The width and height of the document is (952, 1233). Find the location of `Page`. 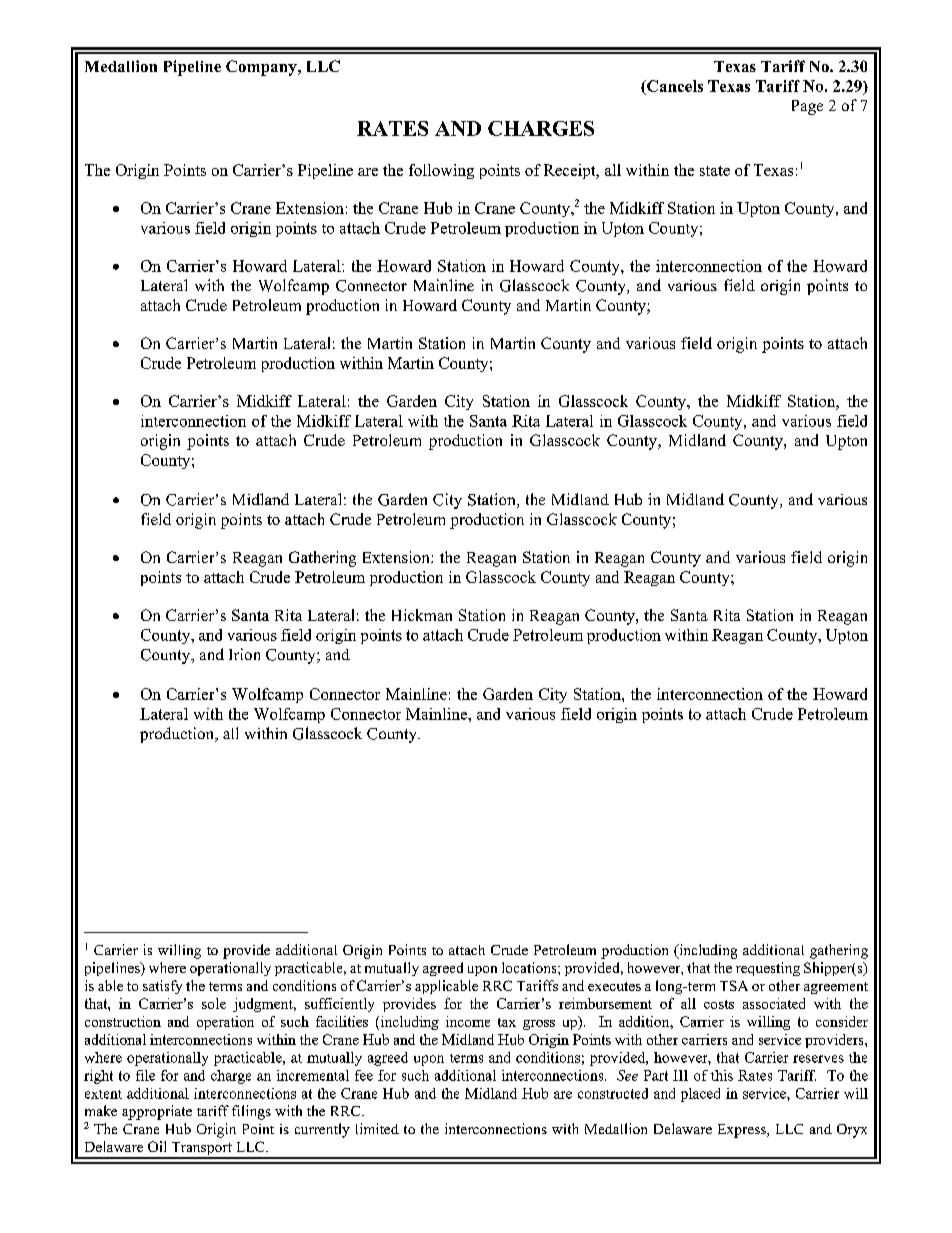

Page is located at coordinates (807, 107).
